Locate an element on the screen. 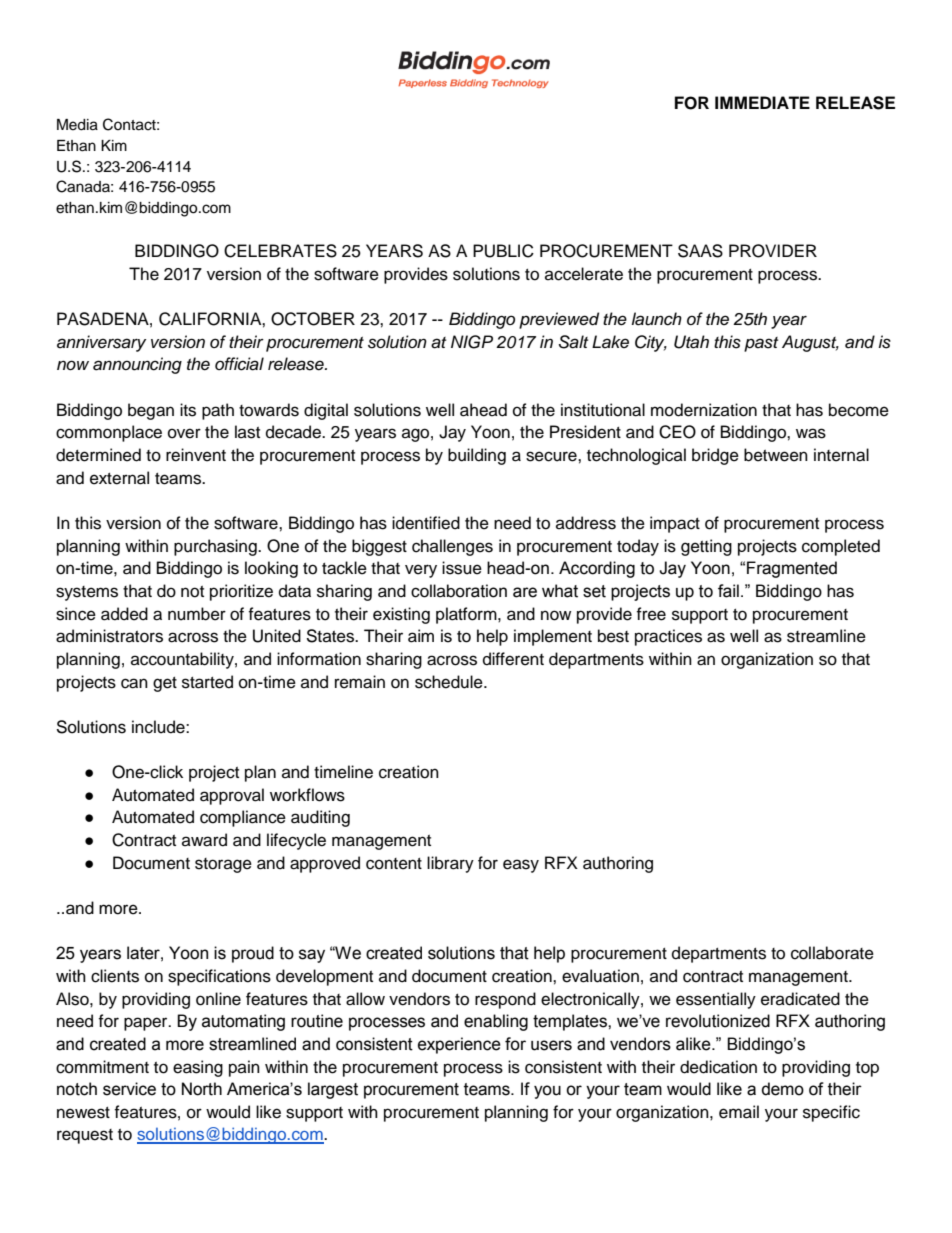 Image resolution: width=952 pixels, height=1233 pixels. PUBLIC is located at coordinates (503, 251).
